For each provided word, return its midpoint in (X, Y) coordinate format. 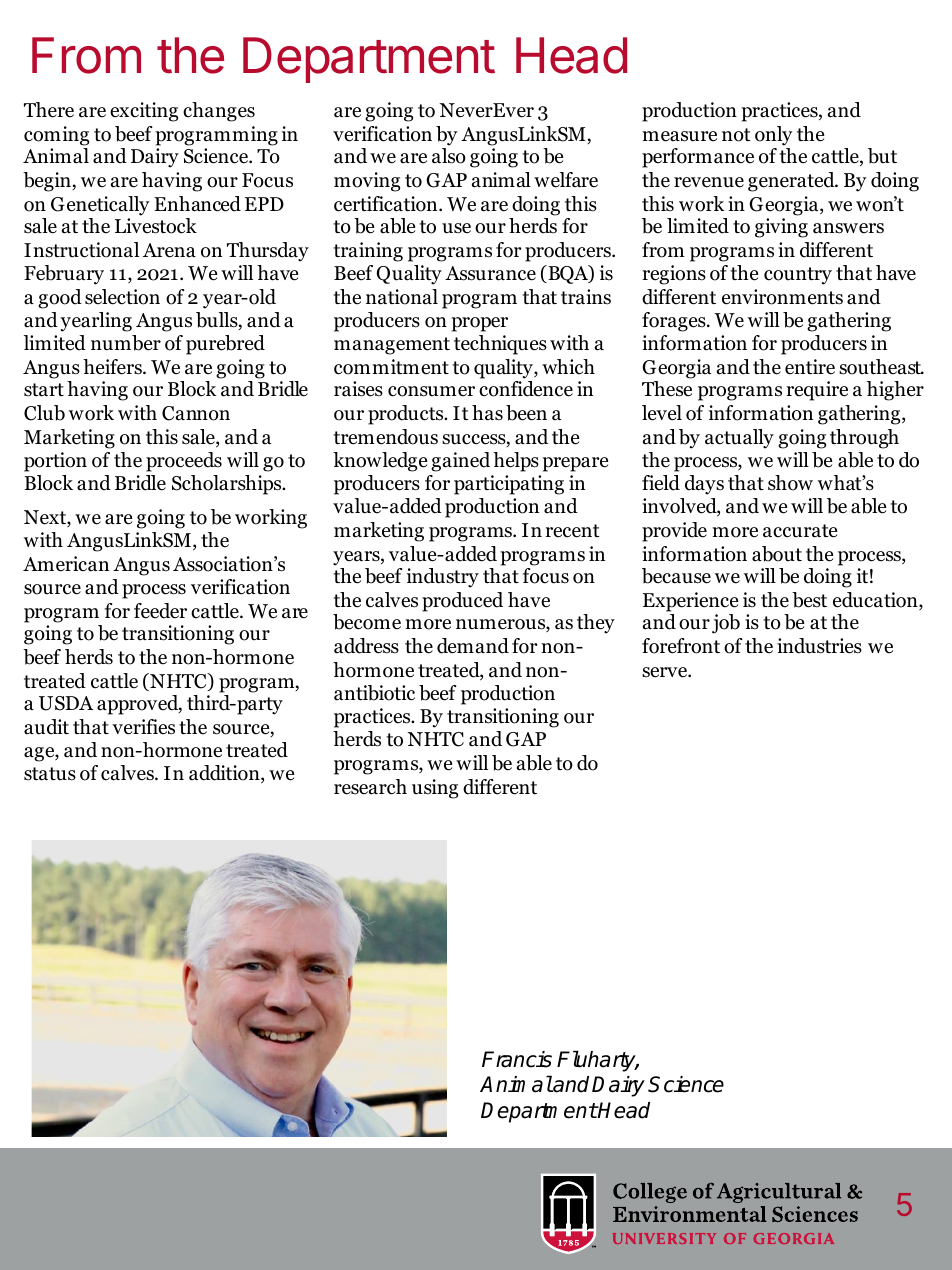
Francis (517, 1059)
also (449, 156)
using (435, 789)
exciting (144, 112)
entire (810, 367)
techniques (500, 345)
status (50, 774)
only (773, 136)
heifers (113, 367)
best (809, 600)
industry (443, 578)
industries (819, 646)
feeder (160, 611)
